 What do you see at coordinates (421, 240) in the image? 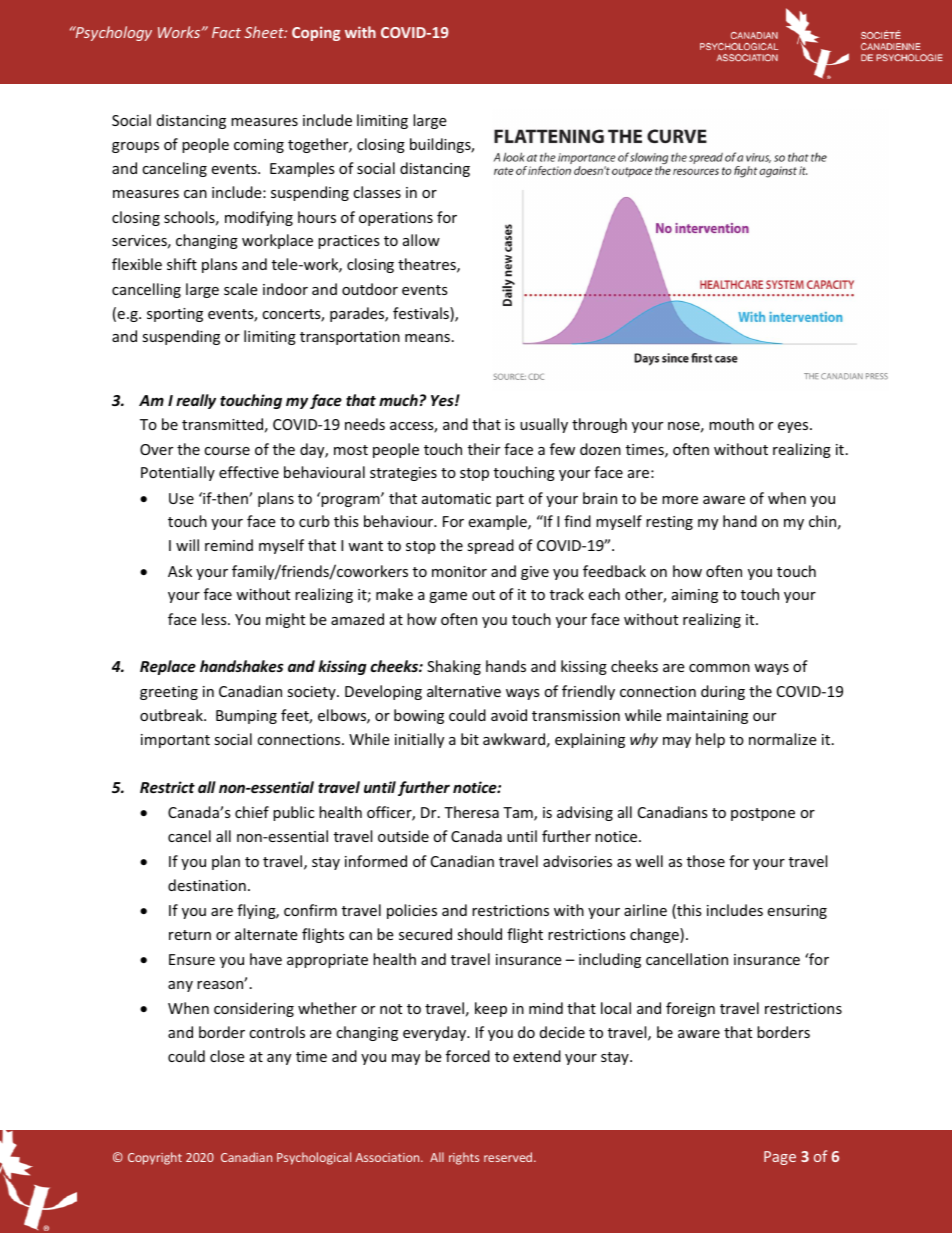
I see `allow` at bounding box center [421, 240].
